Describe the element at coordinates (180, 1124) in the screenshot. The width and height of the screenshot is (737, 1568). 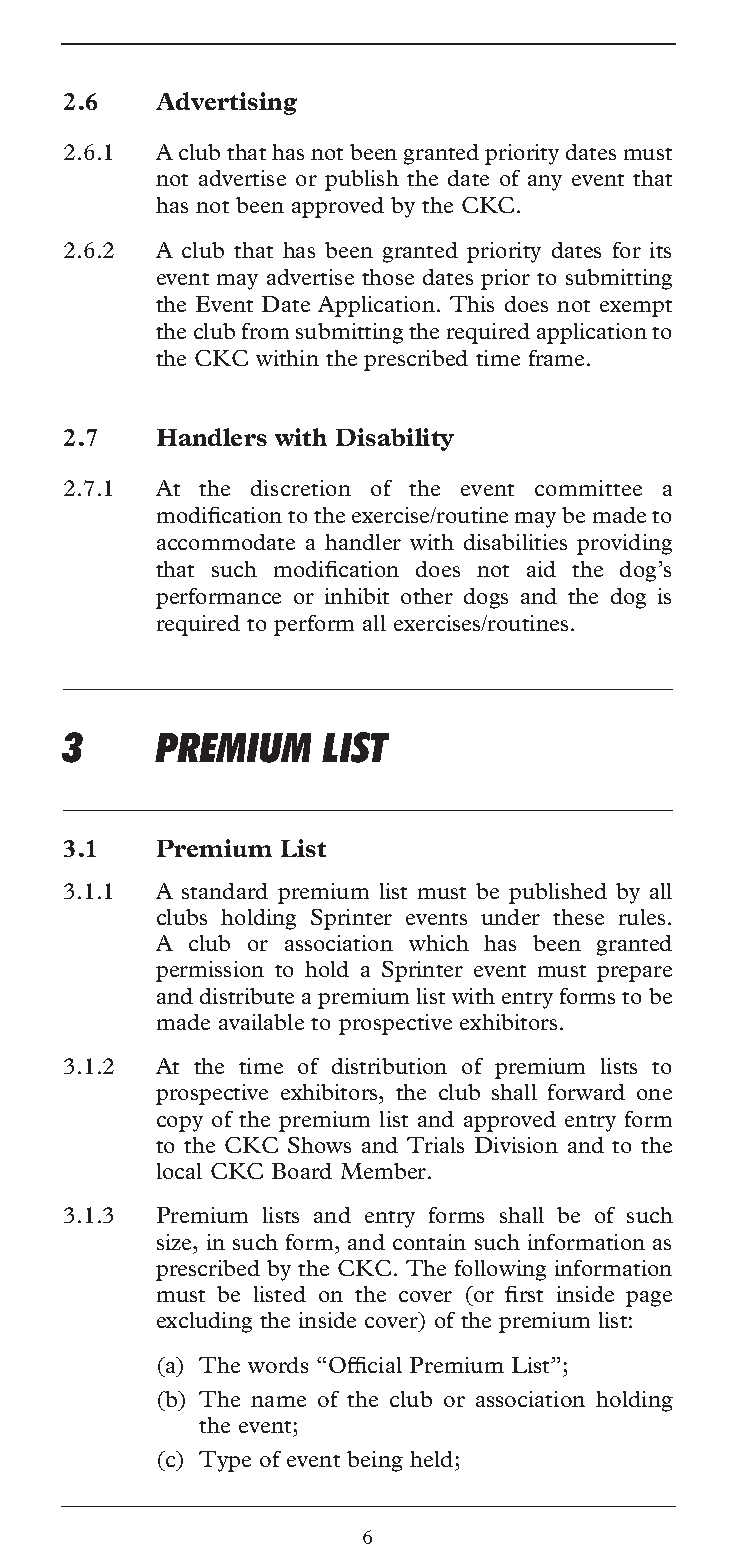
I see `copy` at that location.
